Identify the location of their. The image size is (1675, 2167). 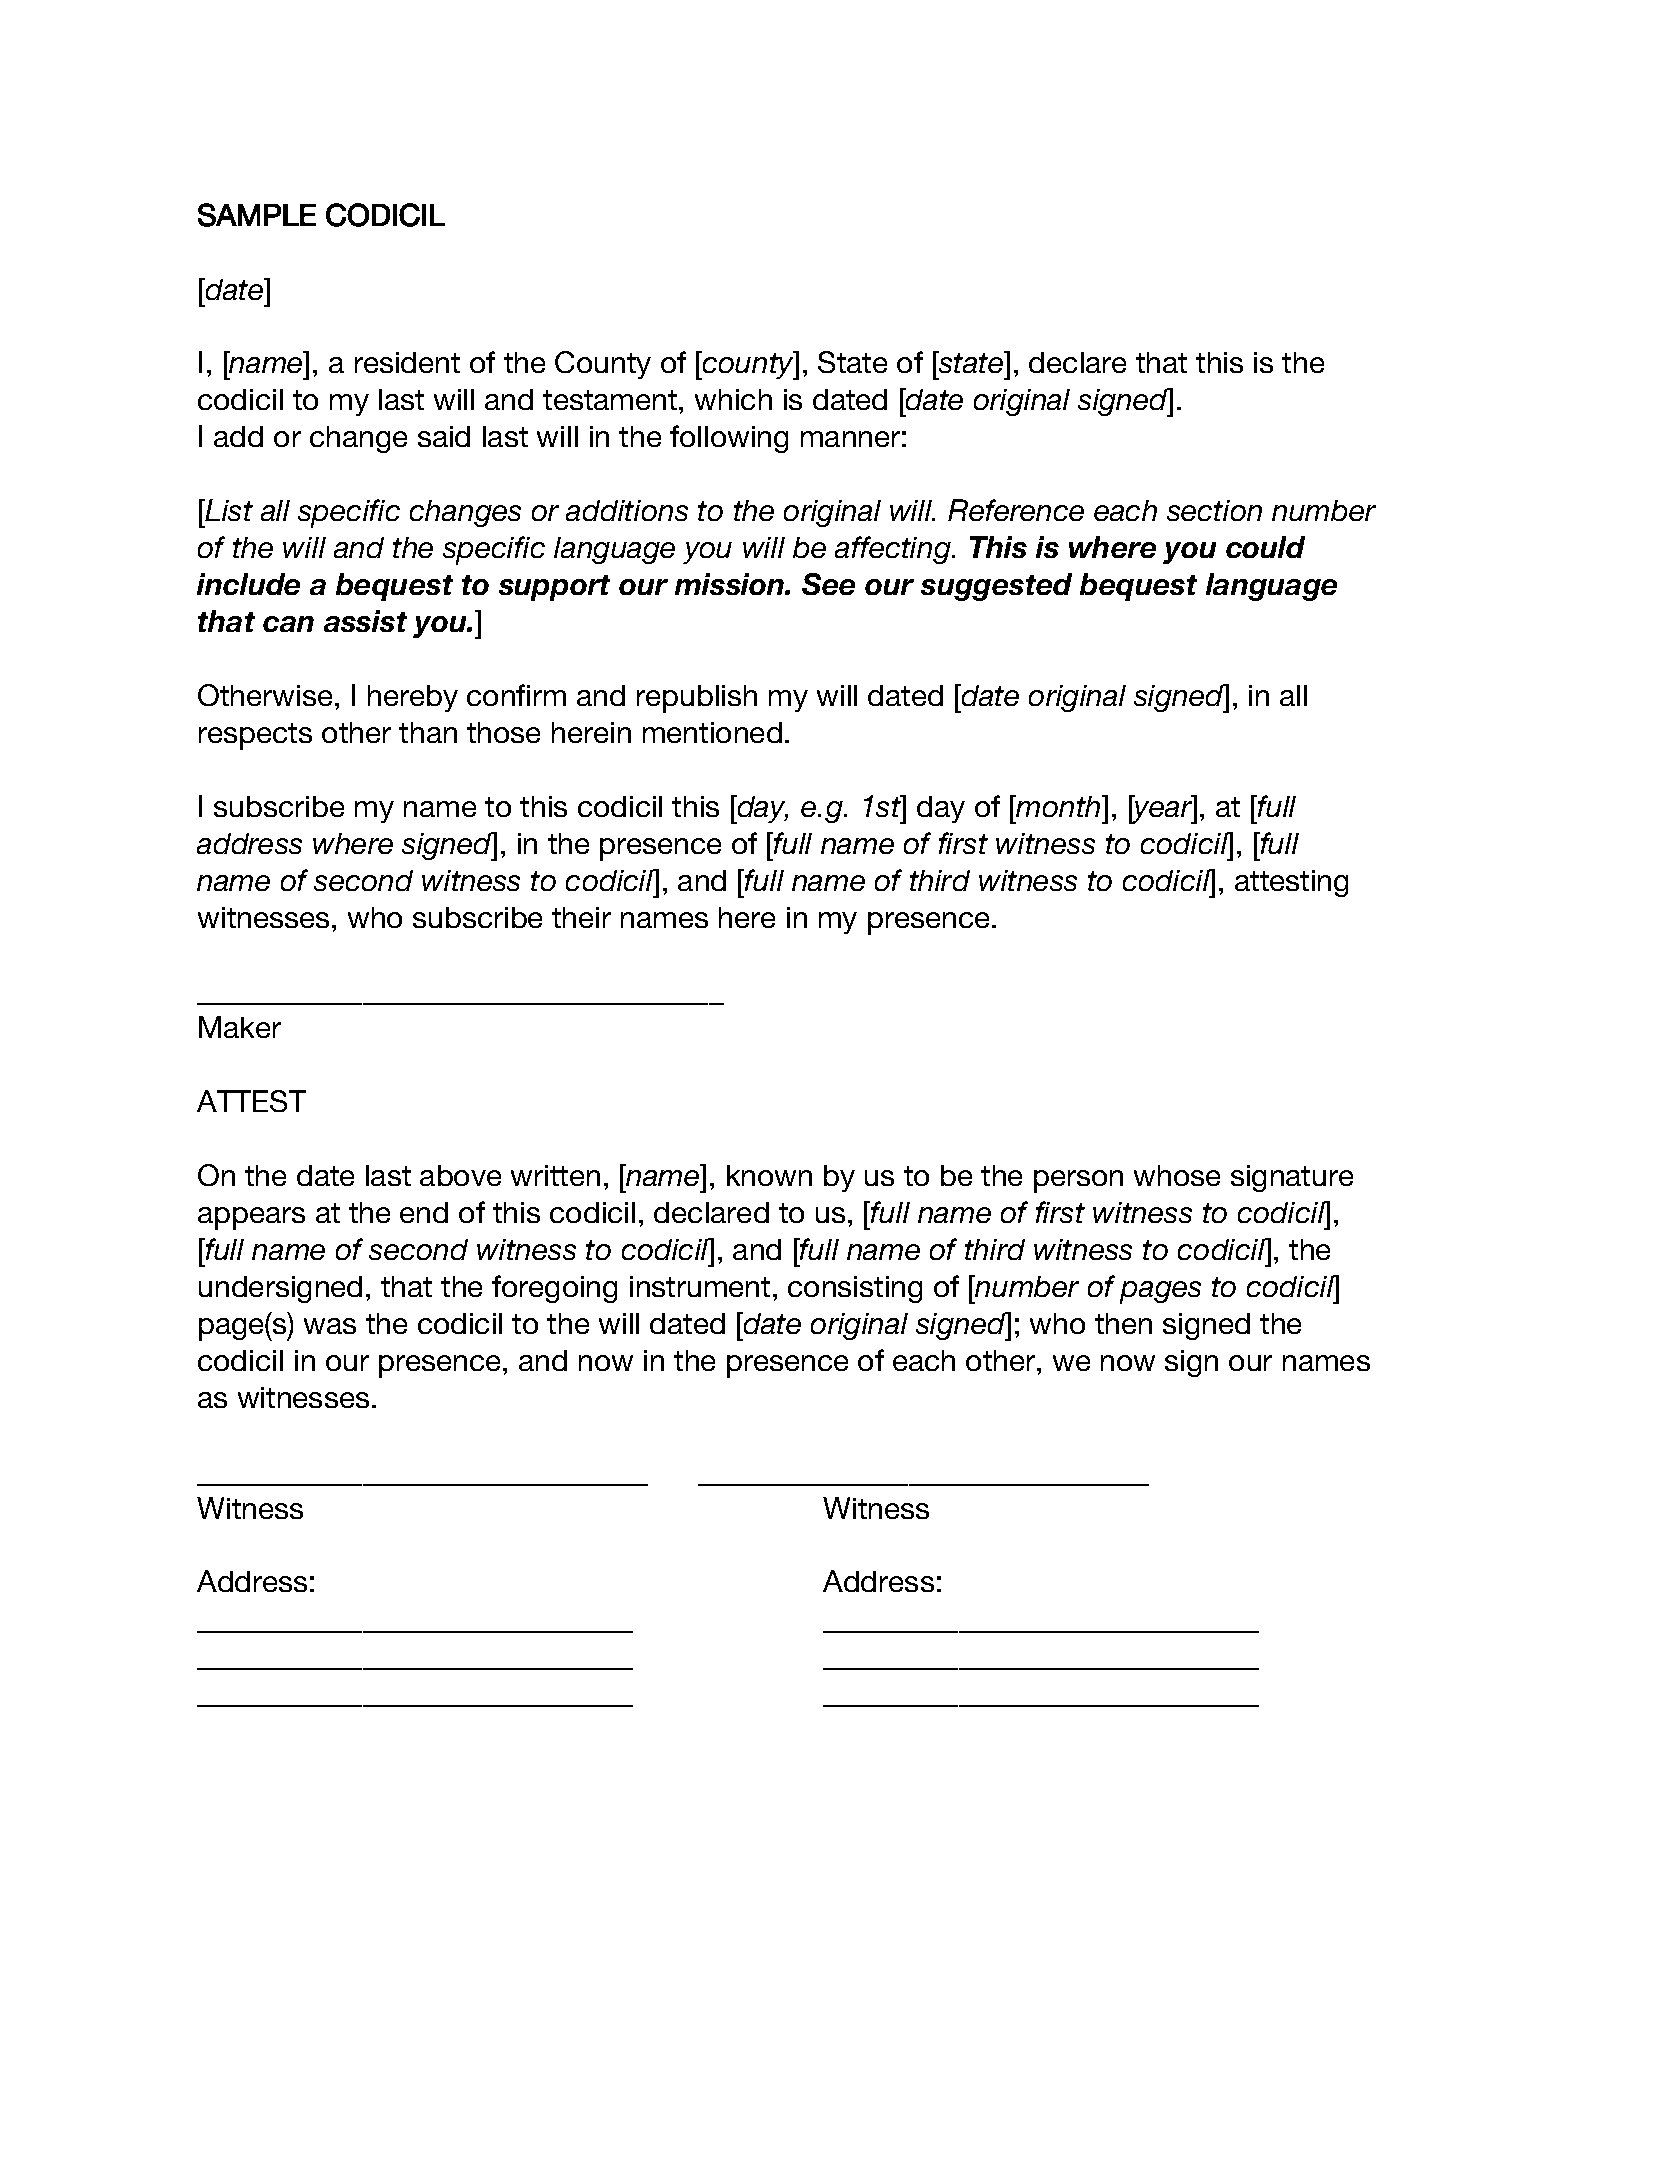
(581, 917).
